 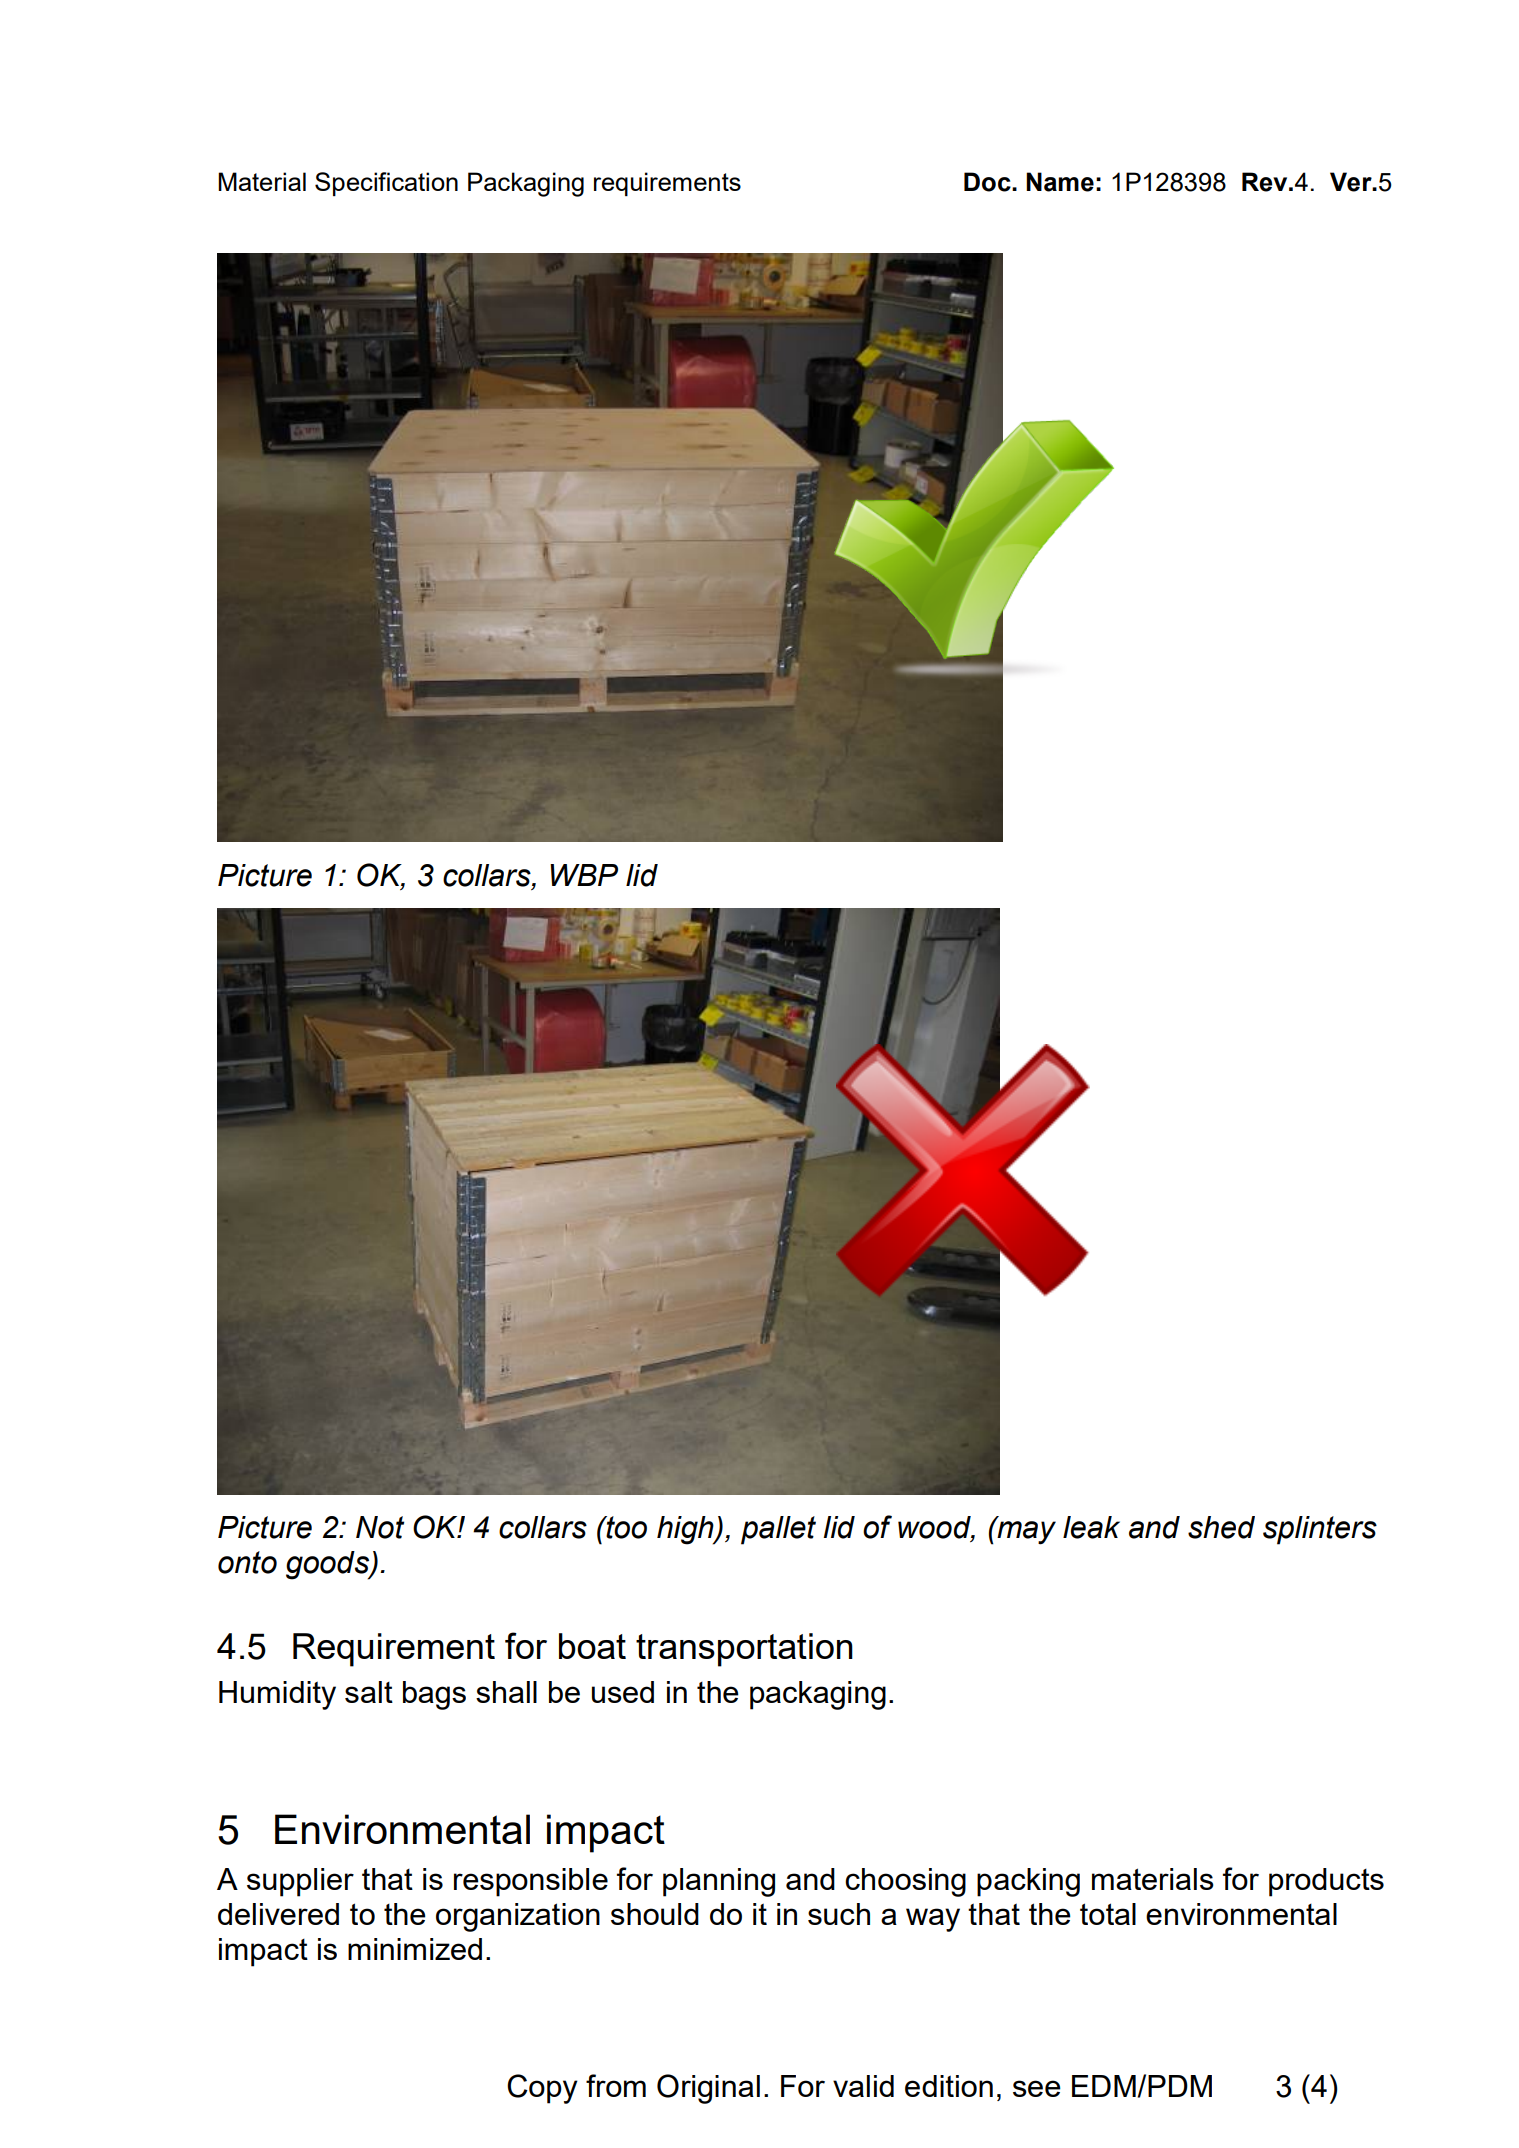 What do you see at coordinates (1108, 1914) in the document?
I see `total` at bounding box center [1108, 1914].
